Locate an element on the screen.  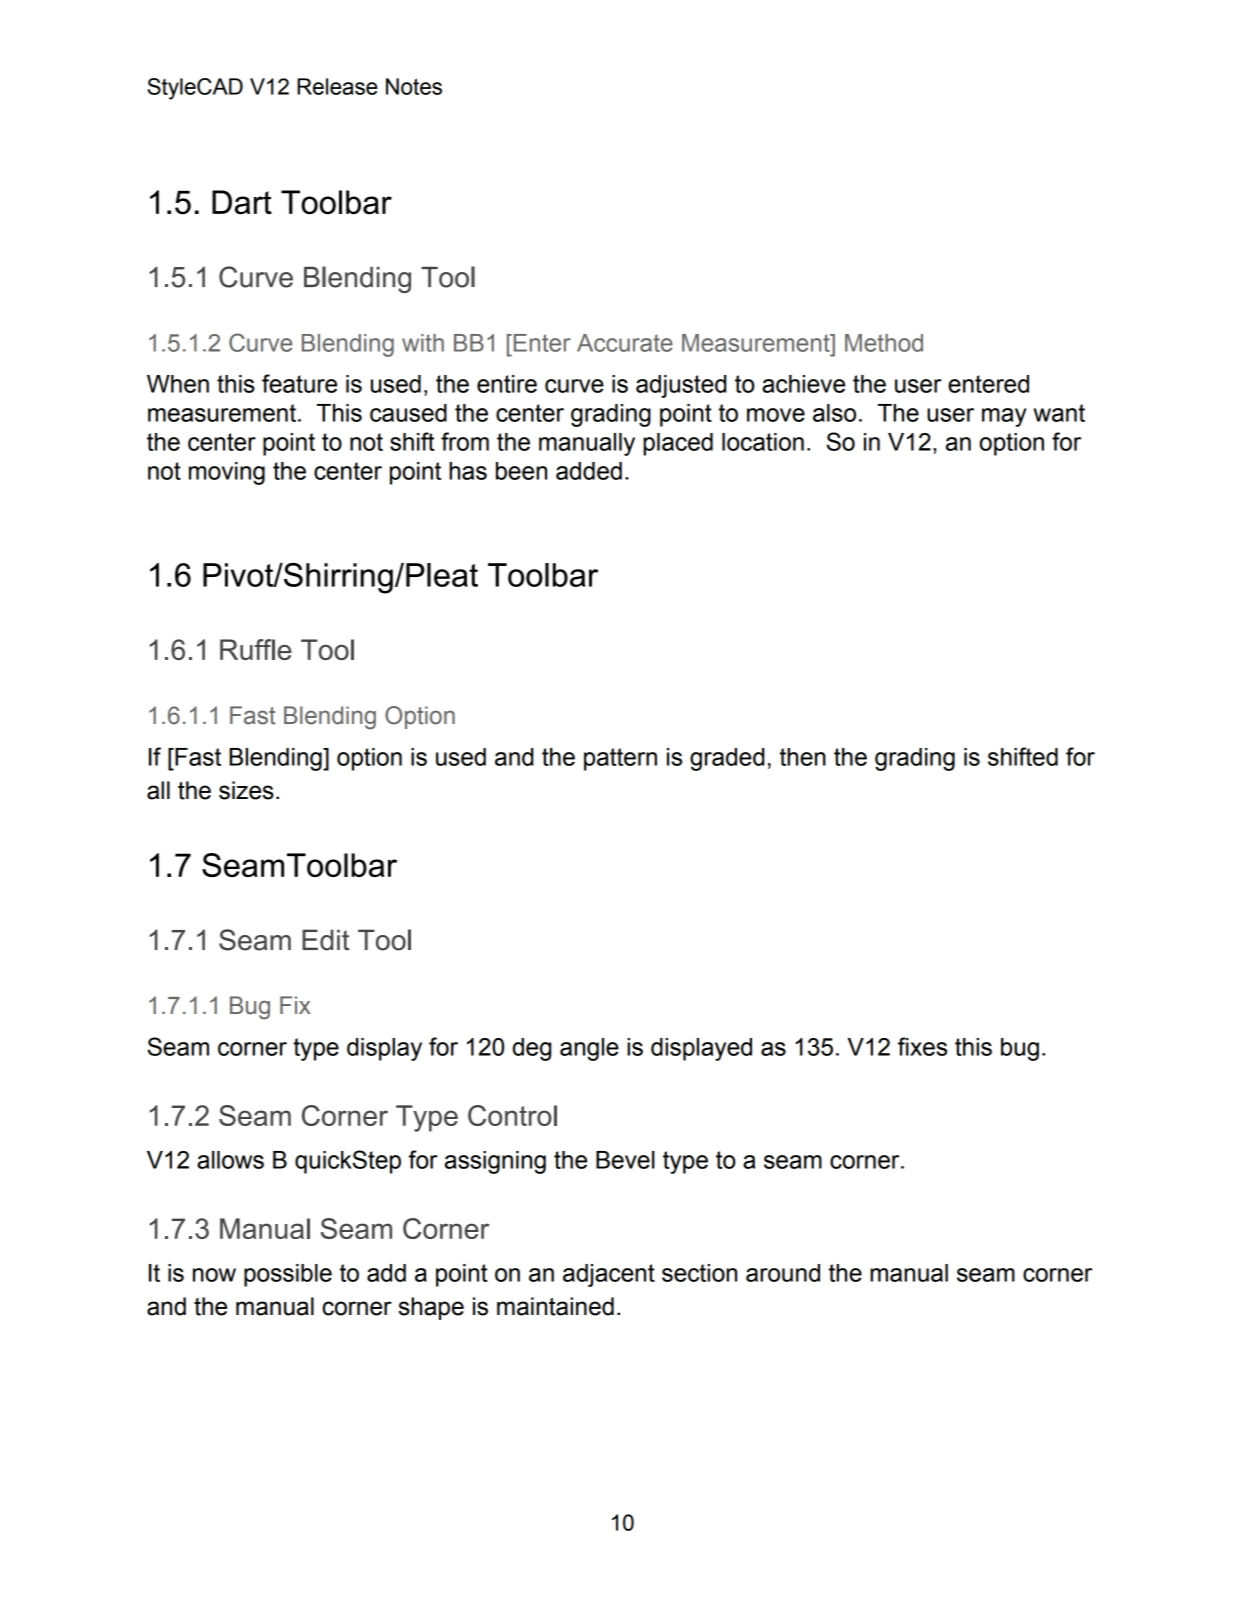
Release is located at coordinates (337, 86).
